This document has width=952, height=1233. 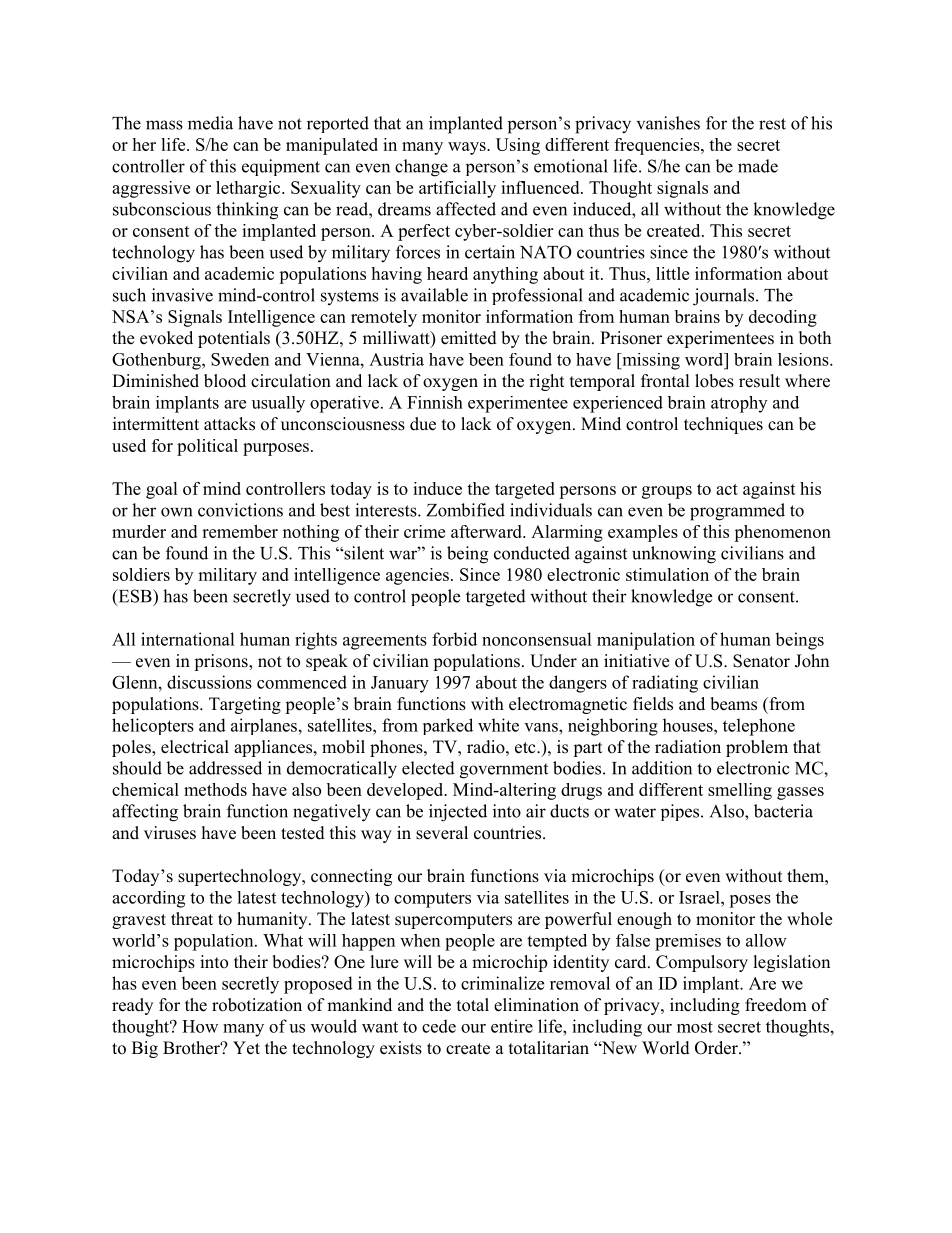 What do you see at coordinates (210, 123) in the document?
I see `media` at bounding box center [210, 123].
